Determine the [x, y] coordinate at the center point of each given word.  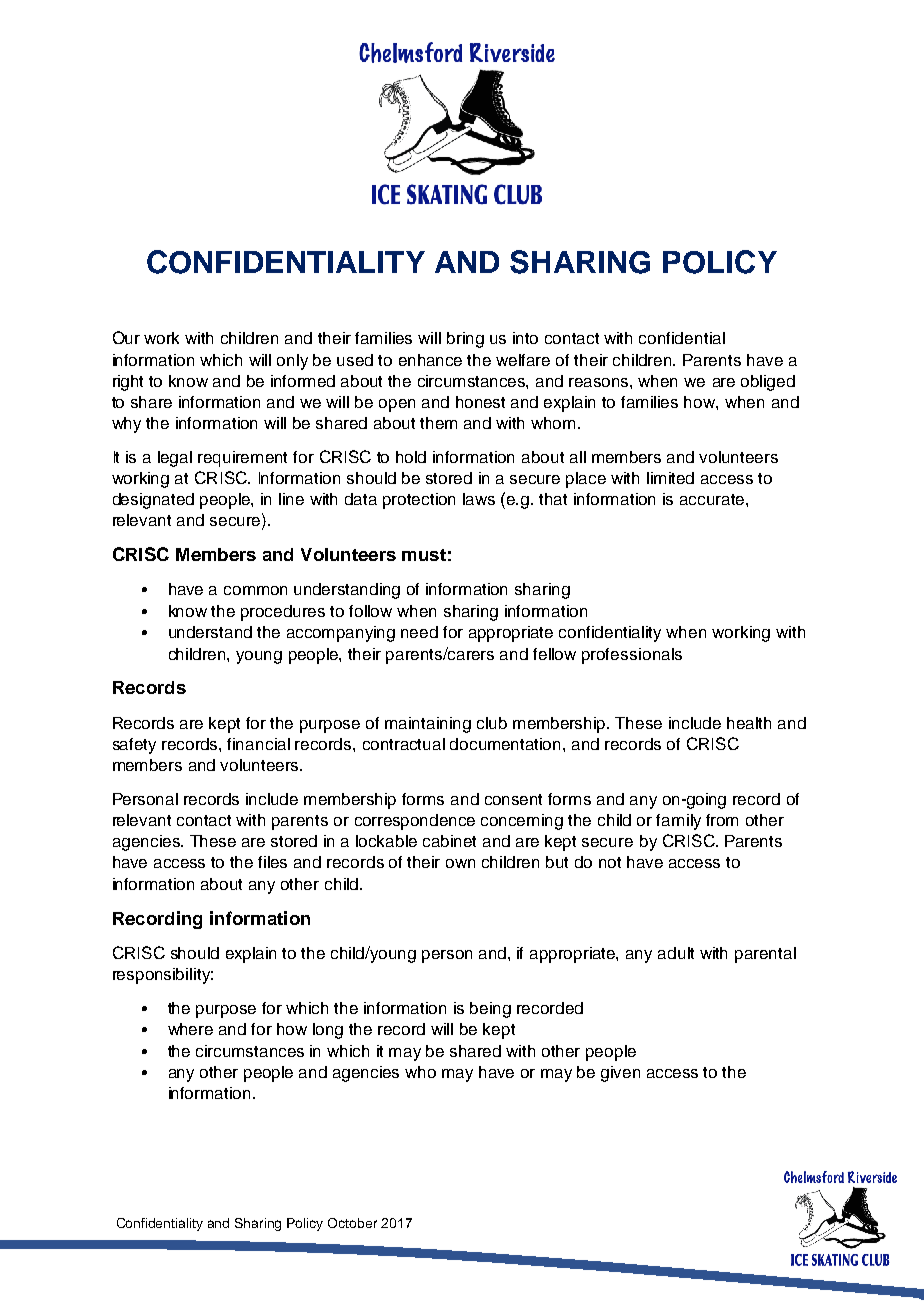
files [272, 862]
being [490, 1010]
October [352, 1223]
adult [676, 953]
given [620, 1074]
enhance [430, 360]
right [128, 383]
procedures [283, 613]
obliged [768, 383]
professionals [632, 656]
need [419, 632]
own [460, 863]
